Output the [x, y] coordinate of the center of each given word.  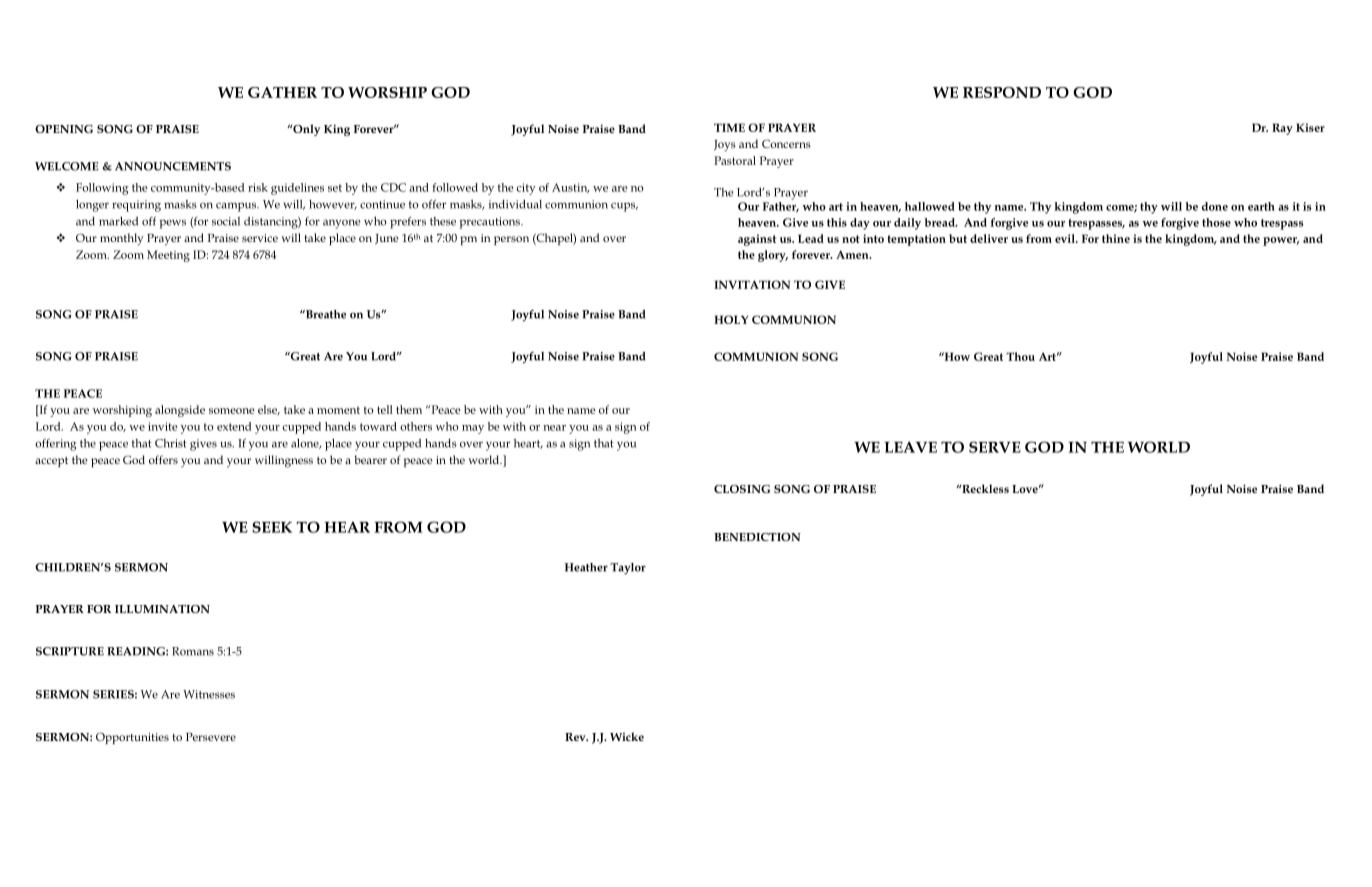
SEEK [272, 527]
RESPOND [1002, 92]
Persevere [211, 737]
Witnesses [209, 694]
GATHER [282, 92]
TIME [729, 127]
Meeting [168, 256]
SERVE [995, 447]
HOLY [731, 319]
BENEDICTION [757, 537]
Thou [1020, 356]
